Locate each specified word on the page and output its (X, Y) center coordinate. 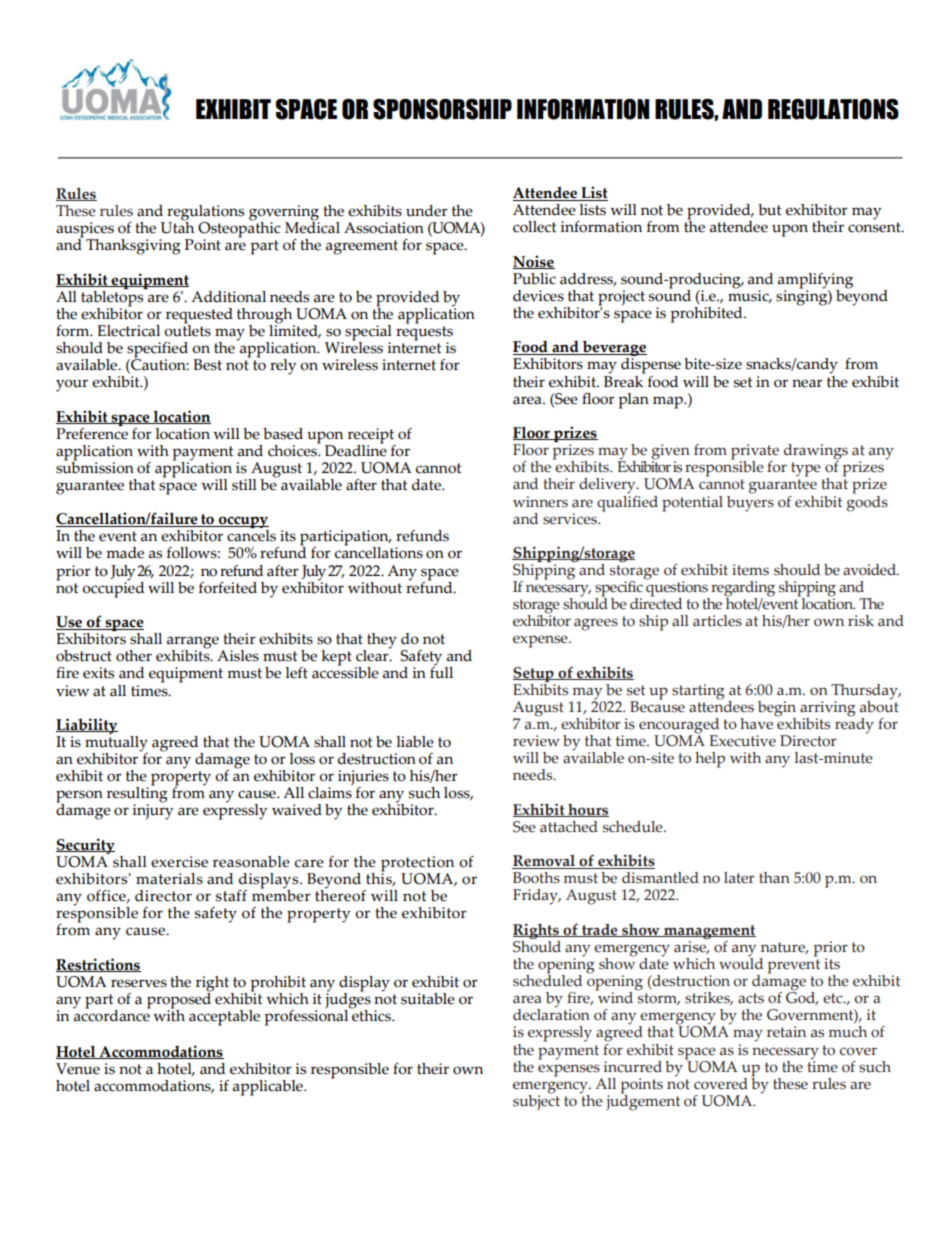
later (739, 878)
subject (536, 1101)
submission (95, 466)
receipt (372, 437)
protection (417, 865)
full (441, 672)
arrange (193, 643)
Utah (177, 226)
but (770, 210)
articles (717, 621)
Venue (78, 1069)
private (755, 453)
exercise (179, 862)
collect (535, 227)
